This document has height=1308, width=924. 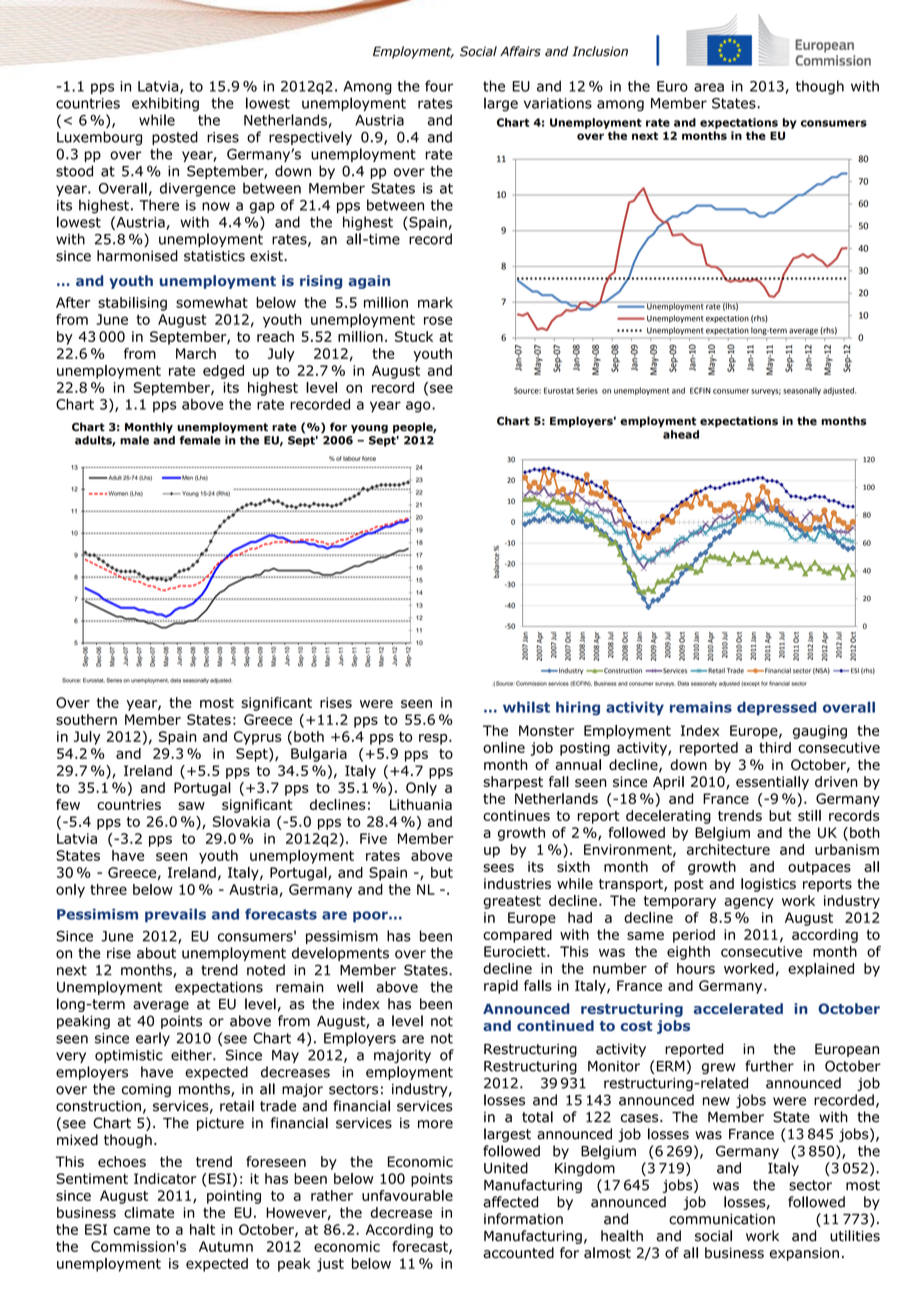 I want to click on southern, so click(x=86, y=719).
